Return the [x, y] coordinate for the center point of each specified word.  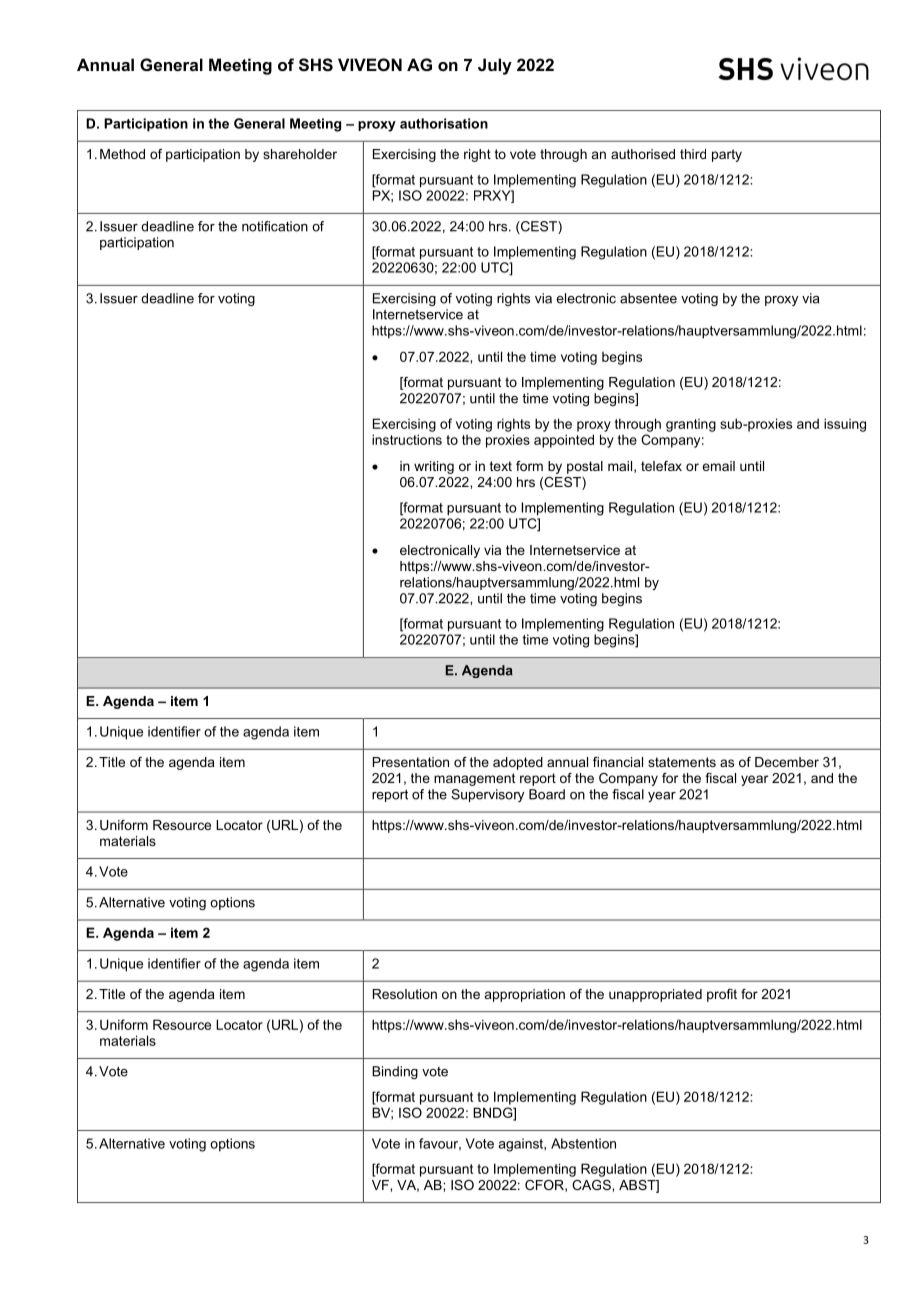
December [787, 762]
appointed [564, 441]
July [495, 66]
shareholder [300, 154]
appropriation [525, 995]
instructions [407, 439]
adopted [518, 763]
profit [722, 995]
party [727, 155]
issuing [845, 425]
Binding [395, 1072]
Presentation [411, 762]
